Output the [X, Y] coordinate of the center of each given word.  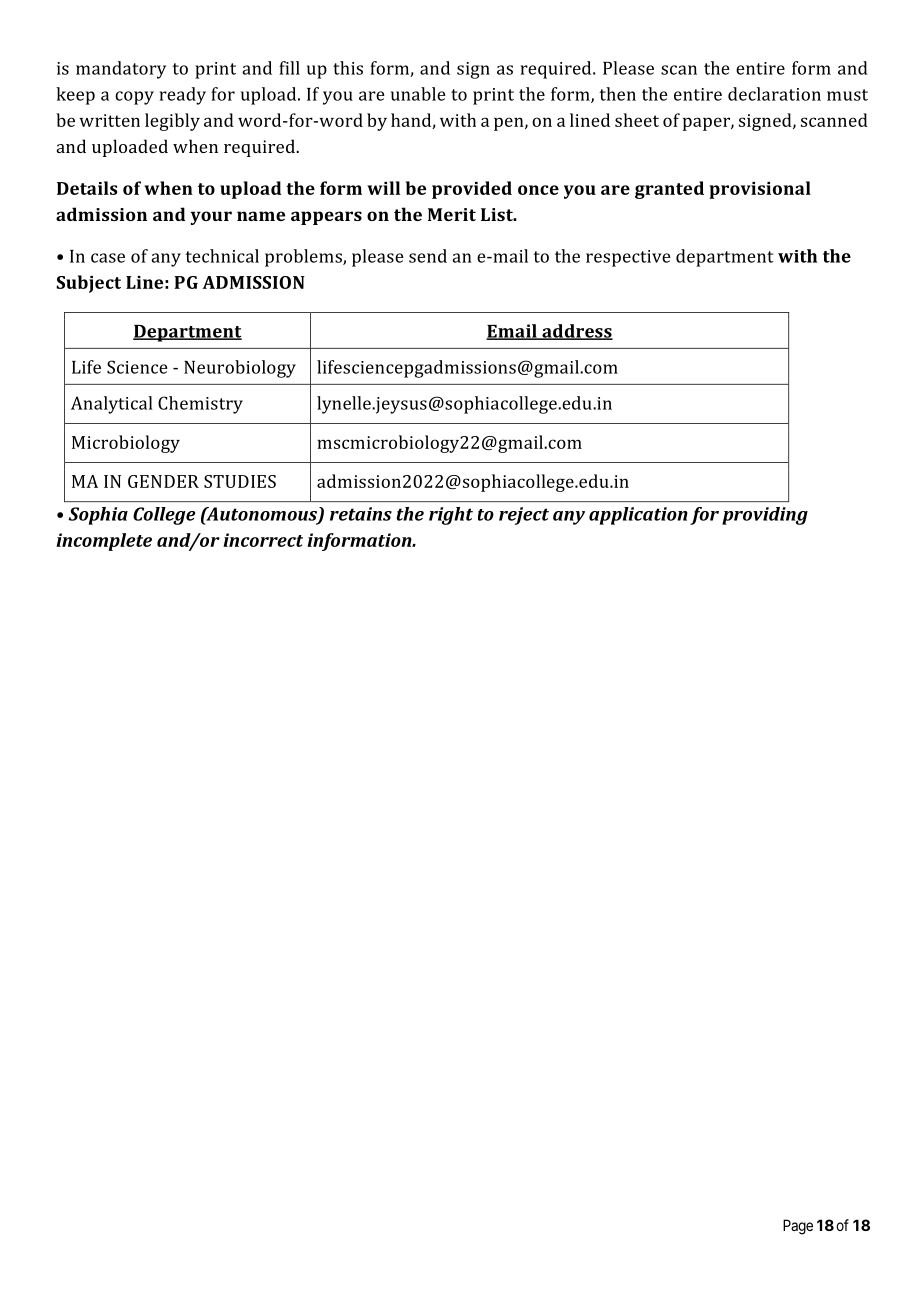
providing [765, 516]
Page [798, 1227]
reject [524, 516]
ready [183, 96]
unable [418, 94]
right [451, 516]
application [638, 516]
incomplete [104, 542]
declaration [774, 94]
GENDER [163, 481]
